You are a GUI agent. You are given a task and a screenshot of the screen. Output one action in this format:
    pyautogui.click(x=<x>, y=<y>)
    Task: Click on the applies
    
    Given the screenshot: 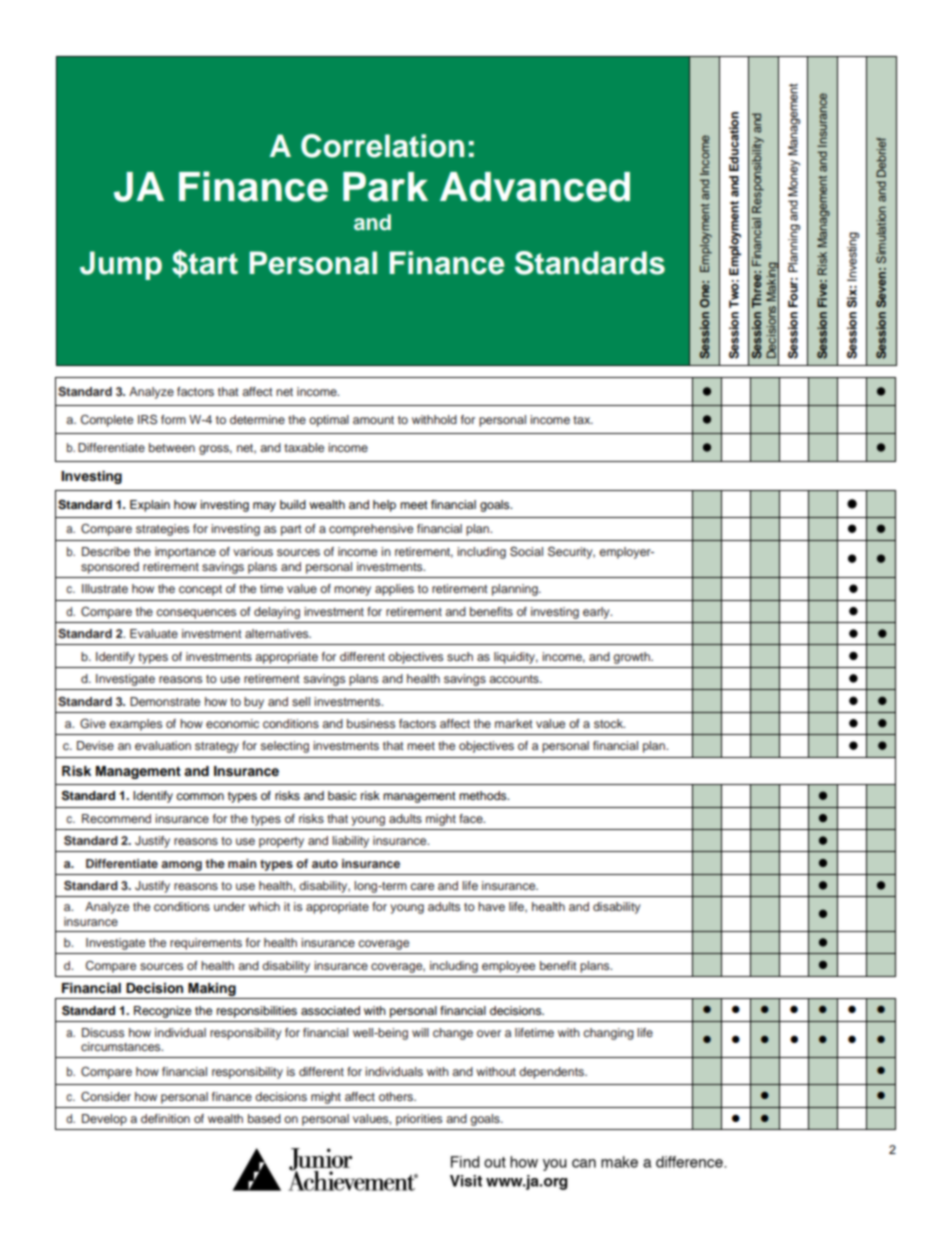 What is the action you would take?
    pyautogui.click(x=394, y=590)
